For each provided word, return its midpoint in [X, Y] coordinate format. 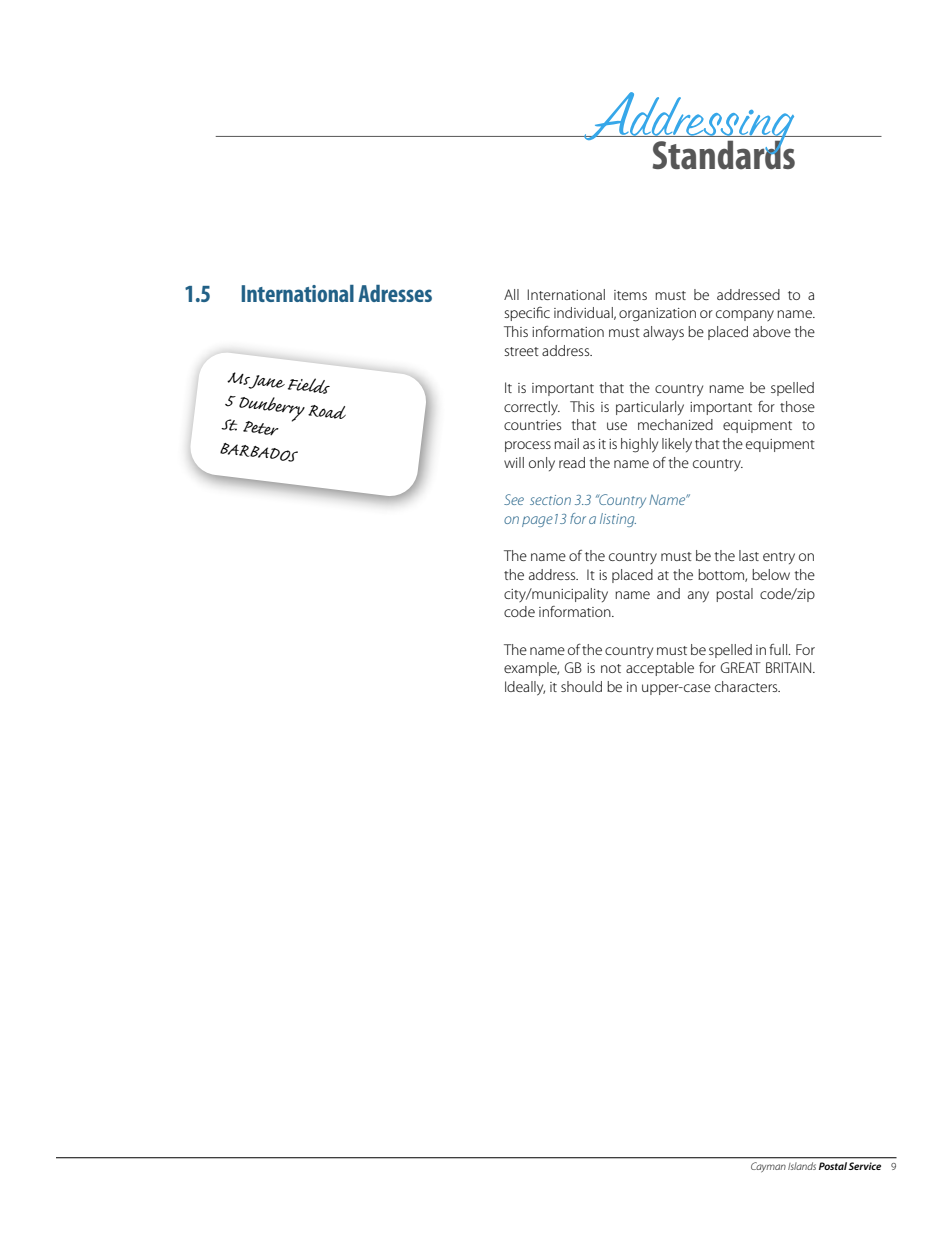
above [772, 331]
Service [864, 1166]
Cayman [768, 1167]
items [630, 295]
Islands [802, 1166]
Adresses [395, 293]
